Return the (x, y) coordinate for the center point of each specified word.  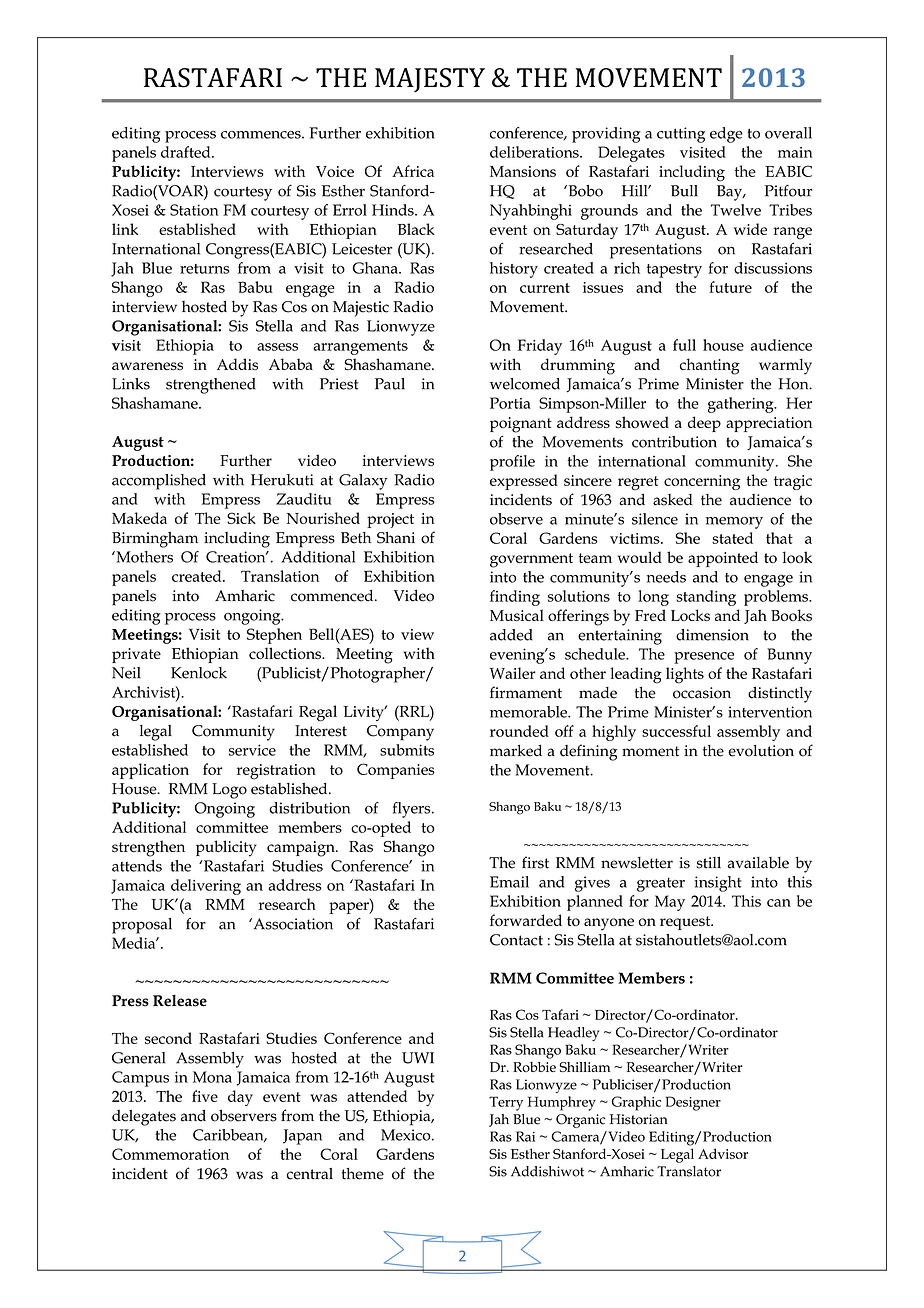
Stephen (274, 636)
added (511, 635)
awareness (147, 366)
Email (509, 882)
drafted (187, 152)
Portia (510, 403)
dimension (712, 635)
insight (718, 884)
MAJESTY (430, 80)
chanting (710, 366)
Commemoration (170, 1154)
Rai (525, 1136)
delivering (206, 887)
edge (726, 135)
